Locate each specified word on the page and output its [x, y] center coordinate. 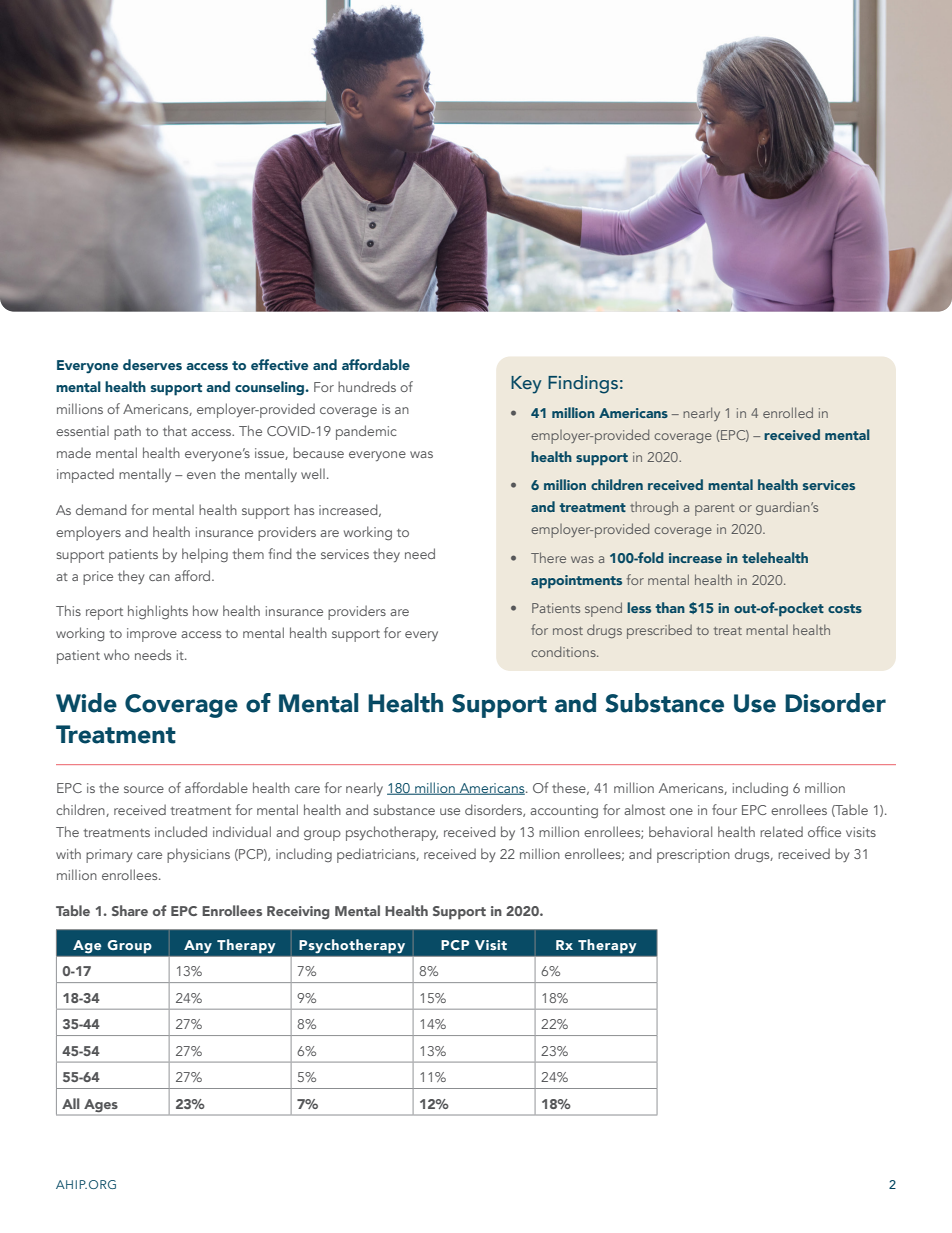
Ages [101, 1107]
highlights [158, 612]
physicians [198, 855]
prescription [693, 856]
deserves [152, 364]
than [670, 607]
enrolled [788, 412]
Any [197, 946]
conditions [564, 651]
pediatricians [377, 855]
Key [526, 385]
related [781, 831]
